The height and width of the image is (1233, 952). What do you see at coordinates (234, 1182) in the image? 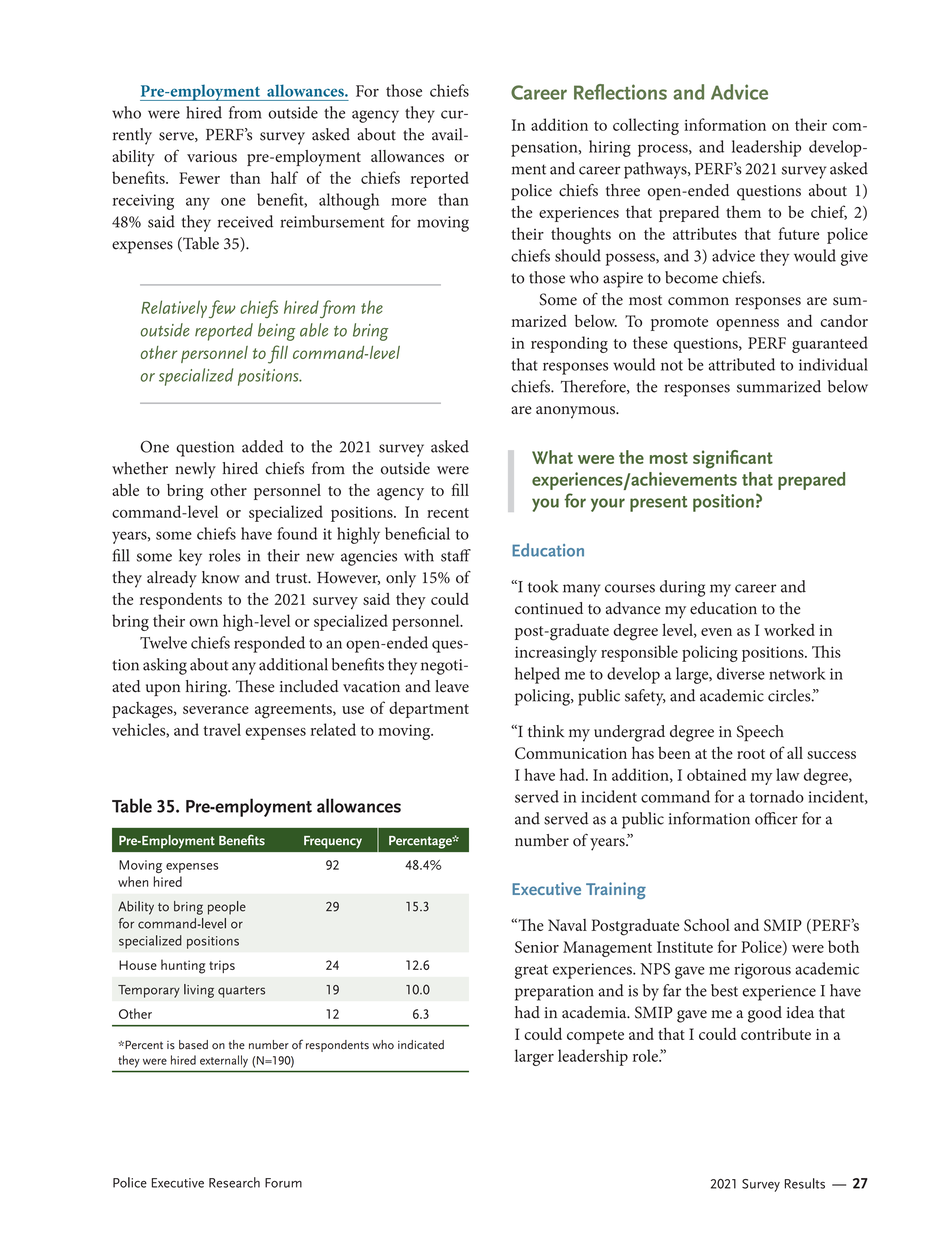
I see `Research` at bounding box center [234, 1182].
